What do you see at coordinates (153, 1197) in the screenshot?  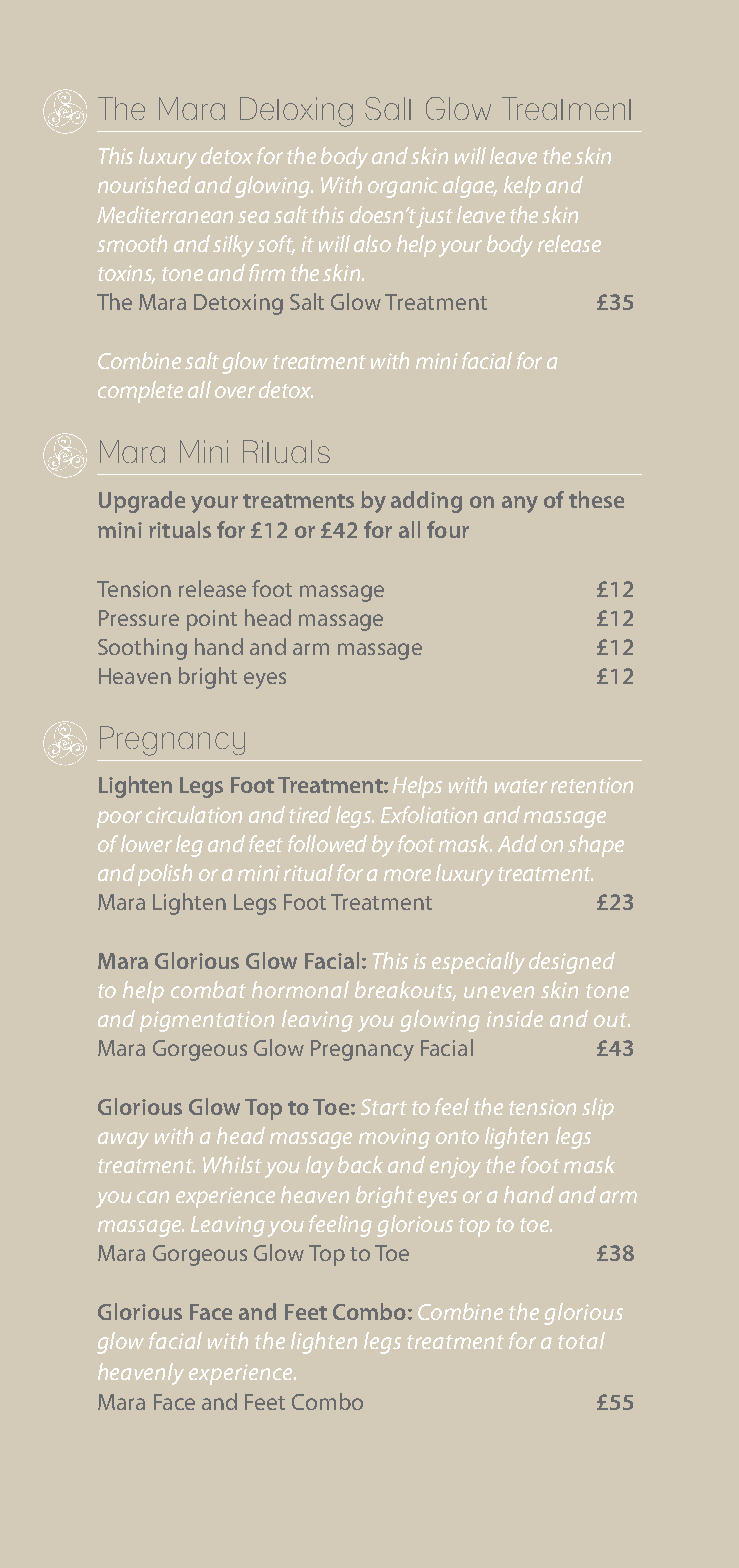 I see `can` at bounding box center [153, 1197].
